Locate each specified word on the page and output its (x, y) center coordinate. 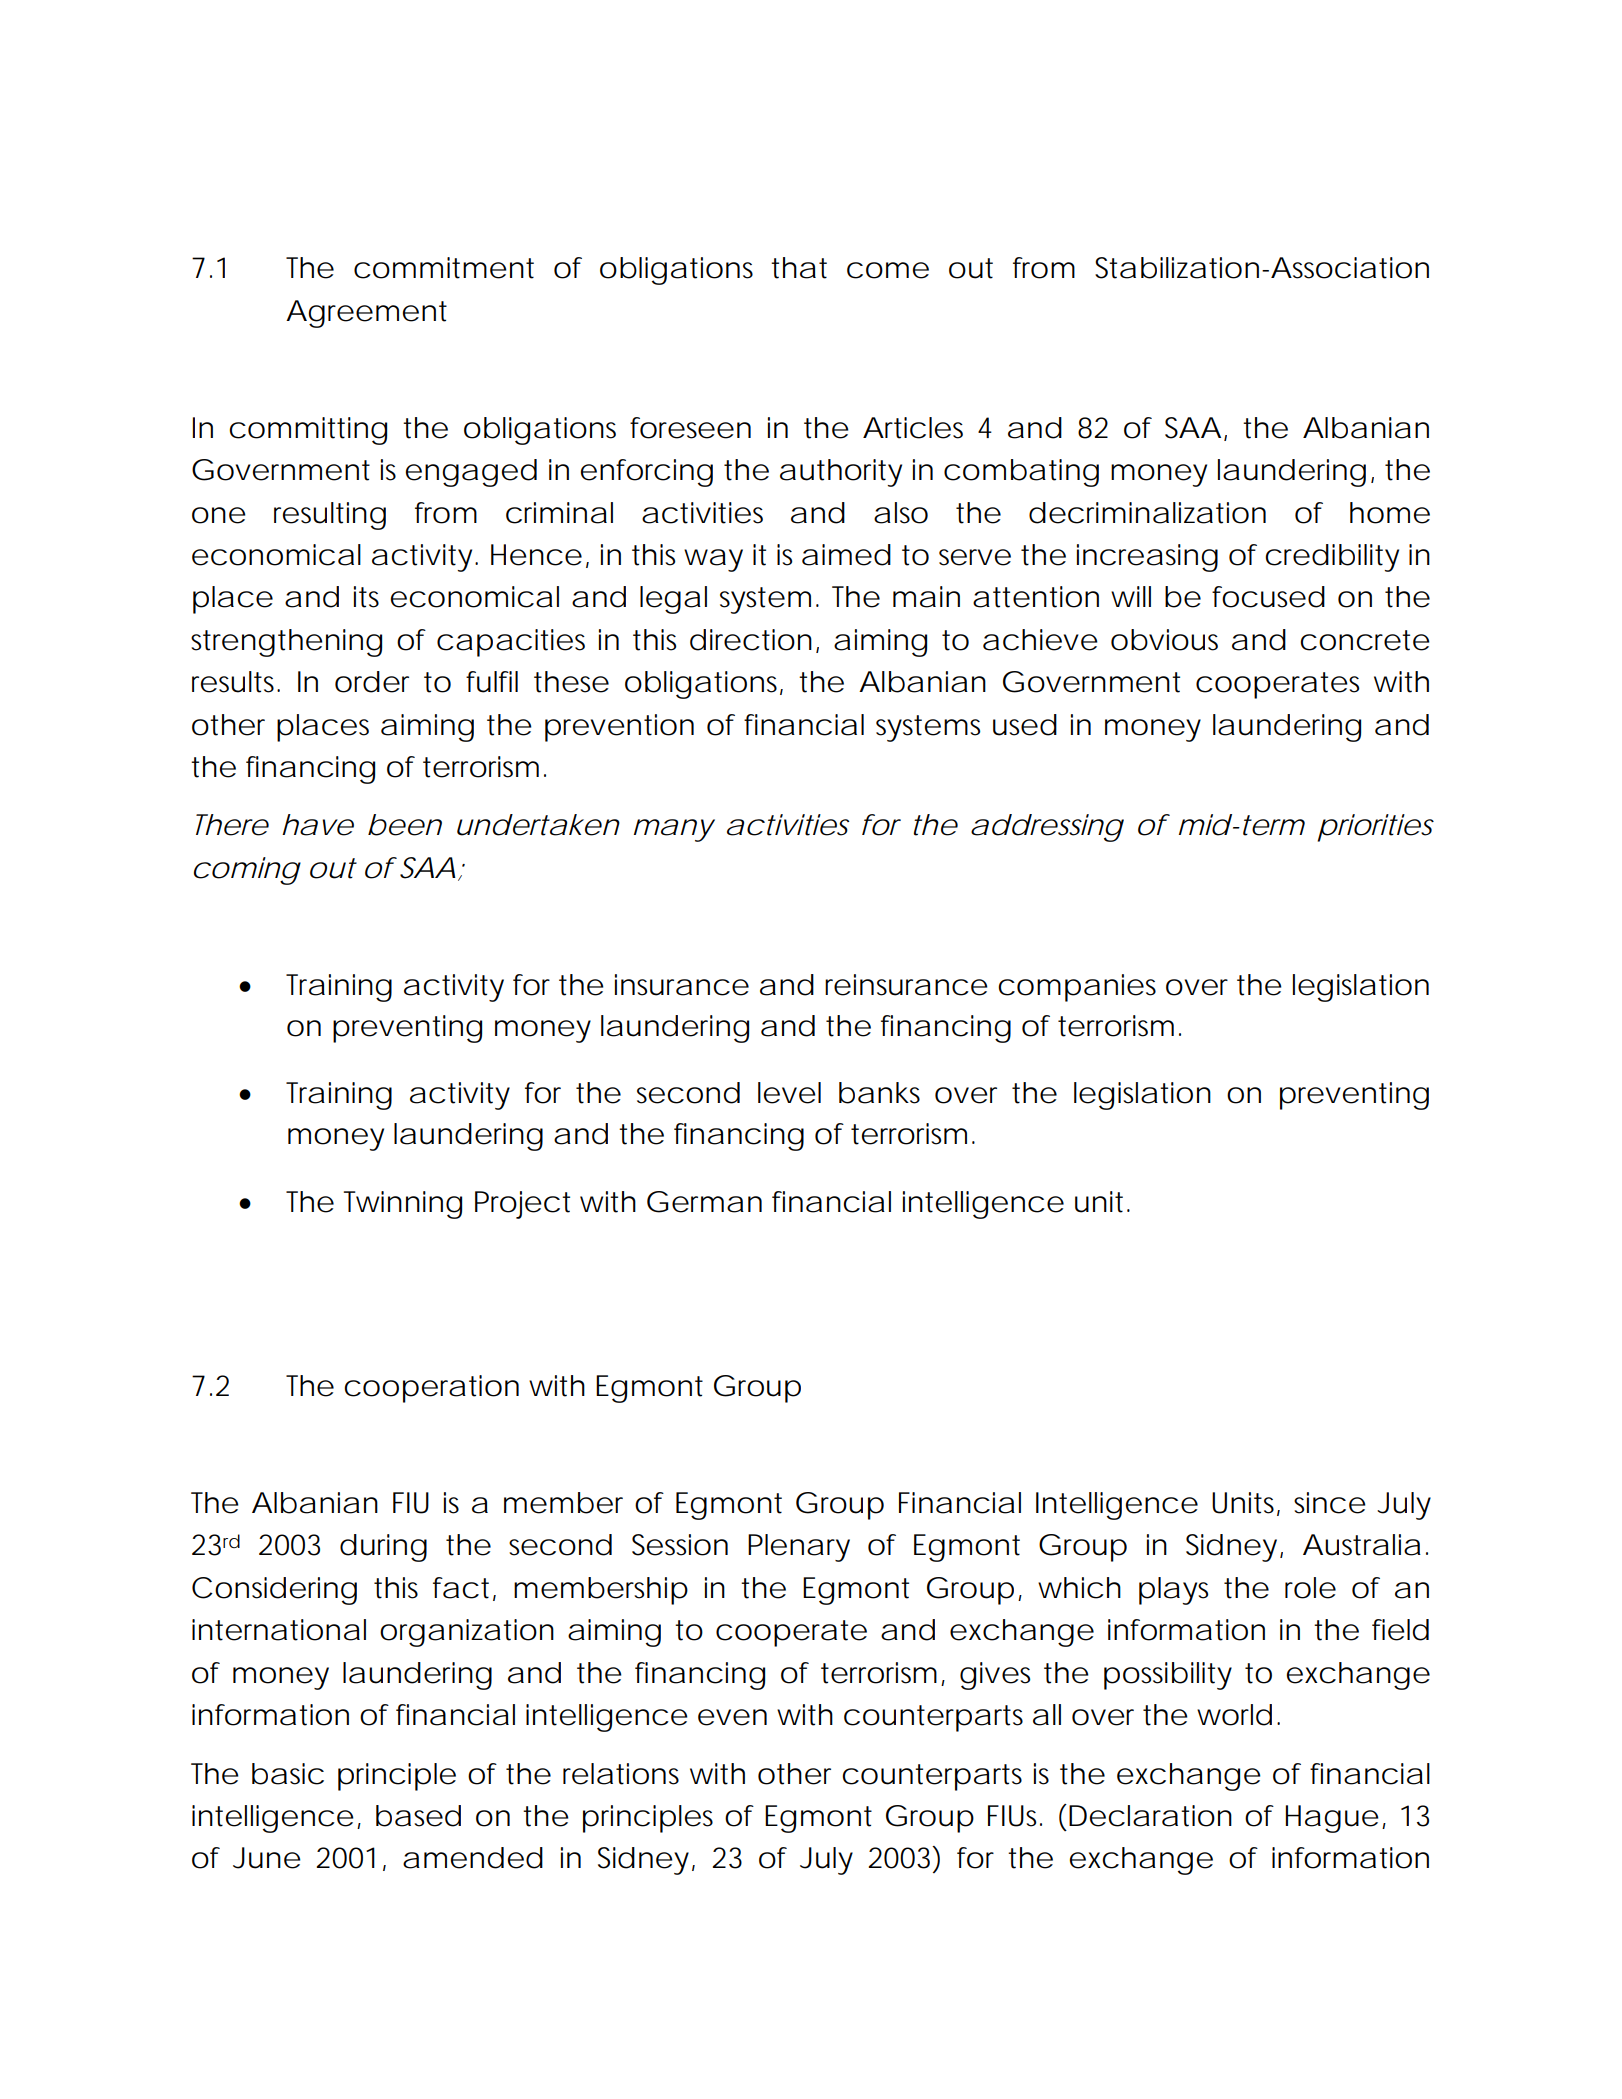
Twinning (403, 1205)
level (789, 1093)
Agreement (366, 314)
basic (288, 1774)
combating (1021, 473)
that (799, 268)
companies (1077, 988)
